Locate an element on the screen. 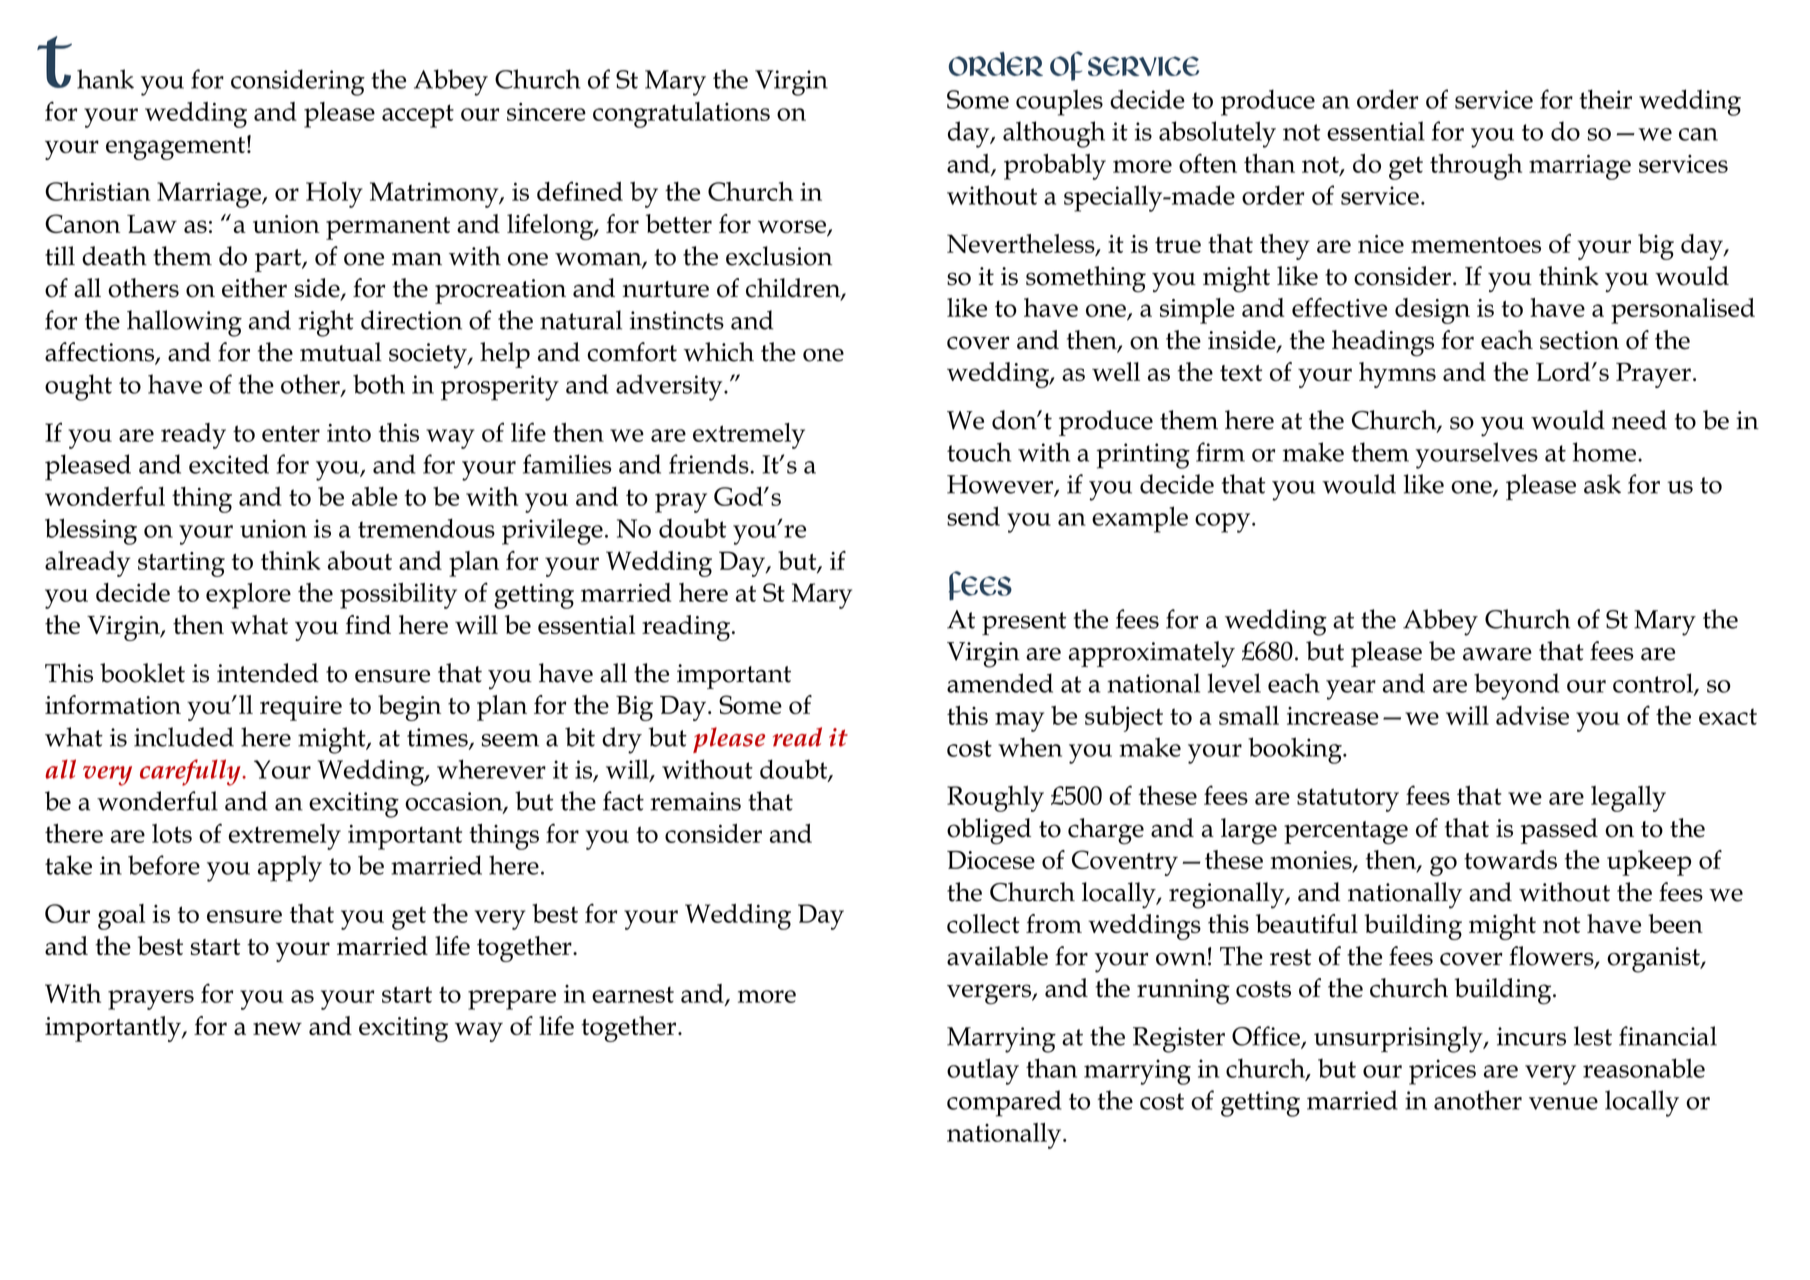 The image size is (1810, 1280). engagement is located at coordinates (175, 148).
